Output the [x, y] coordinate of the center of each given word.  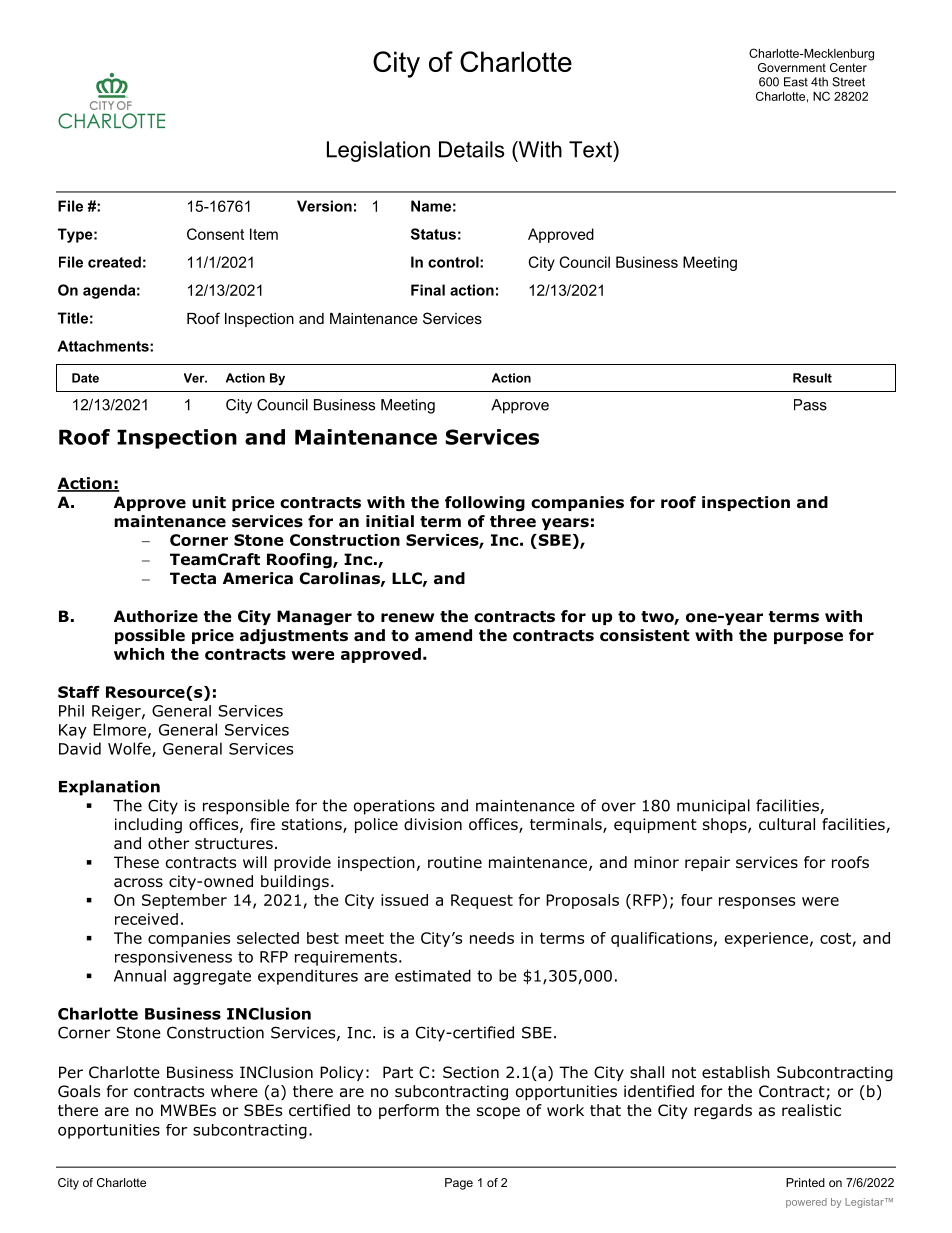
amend [443, 635]
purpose [808, 638]
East [796, 82]
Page [459, 1184]
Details [471, 149]
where [234, 1091]
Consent [215, 234]
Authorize [156, 616]
